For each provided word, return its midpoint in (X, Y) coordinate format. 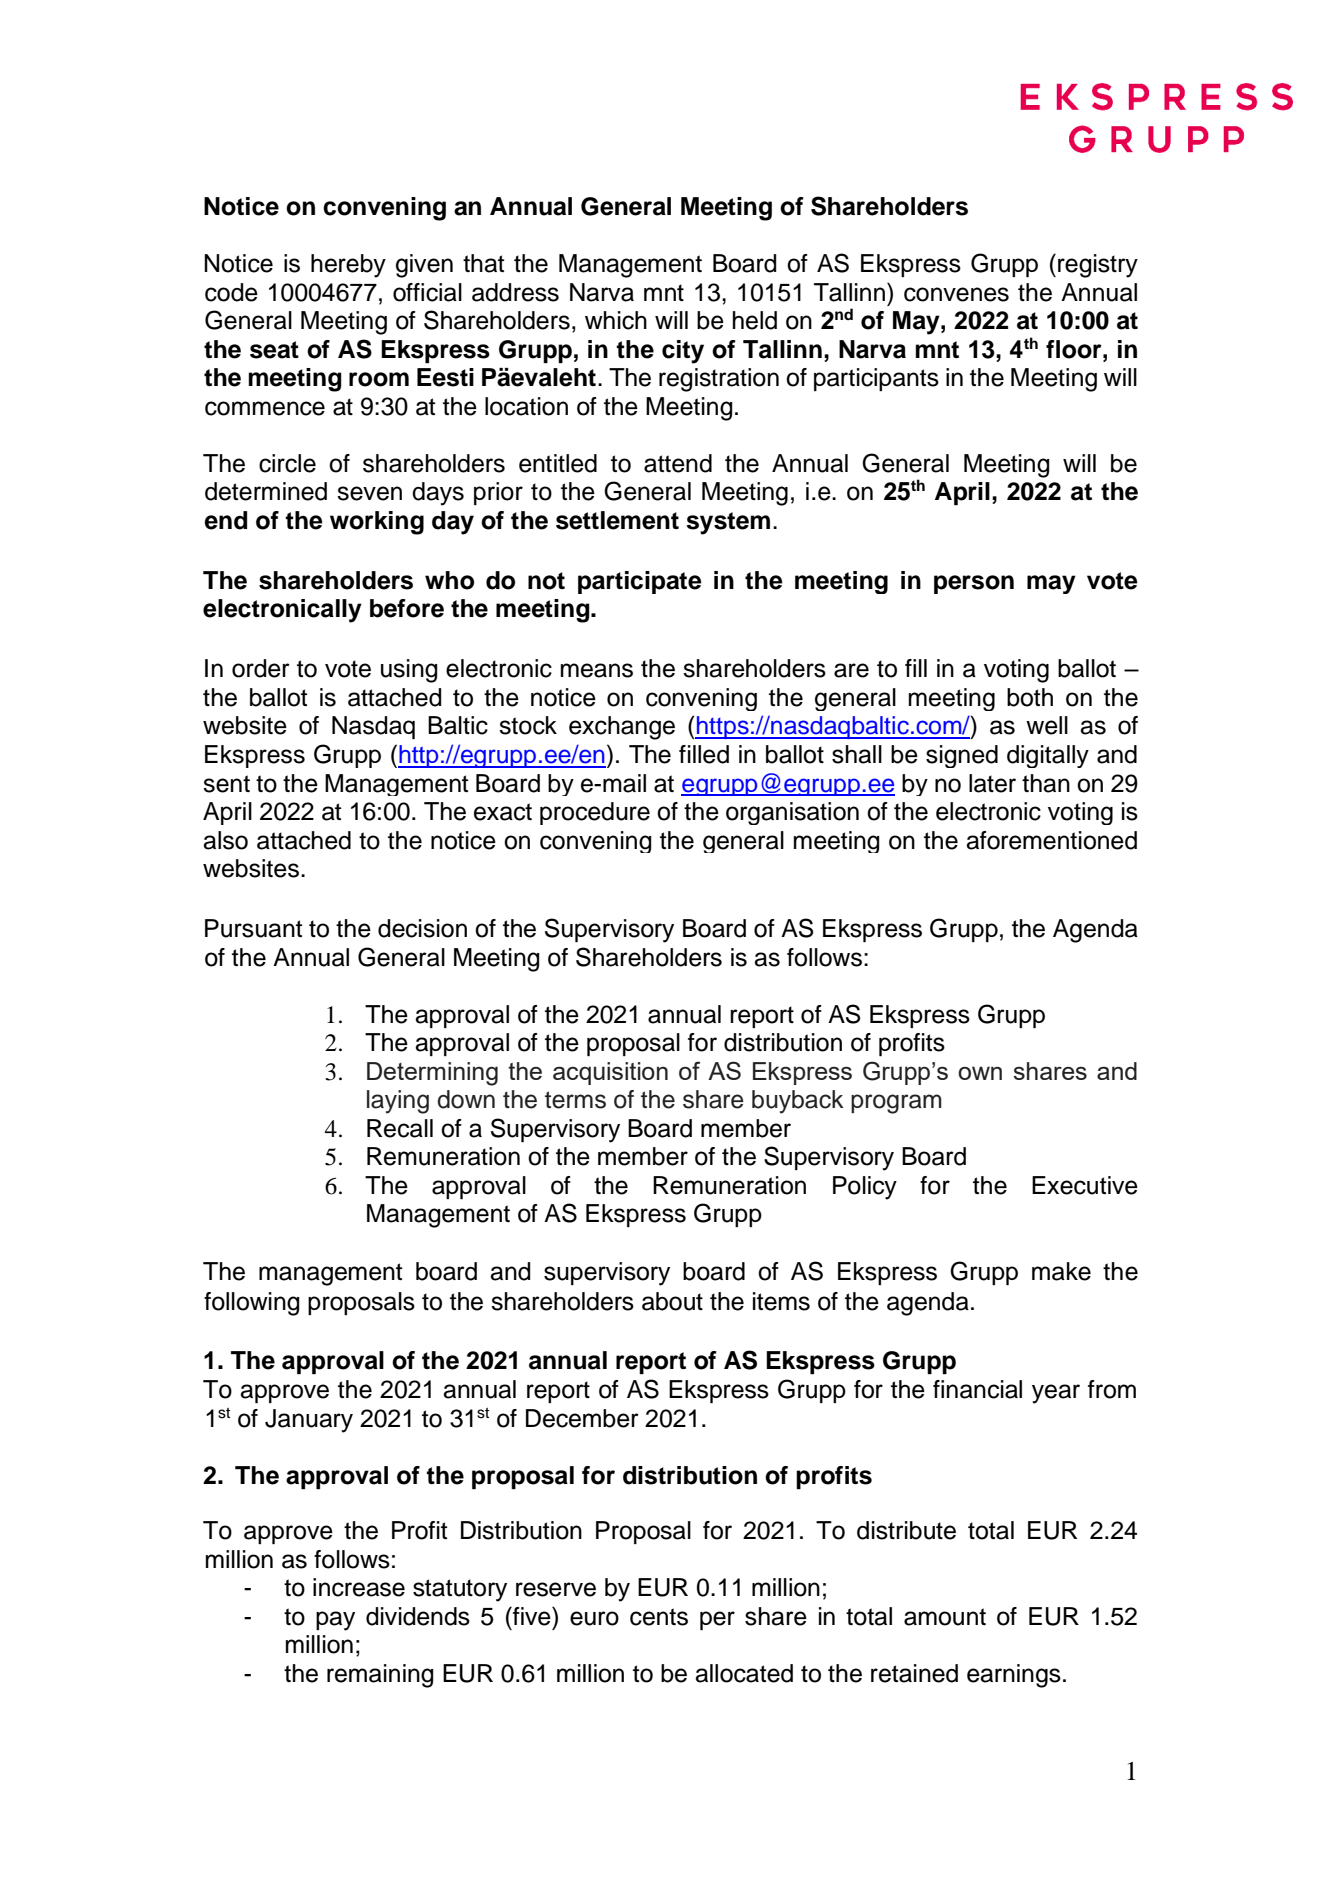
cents (659, 1617)
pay (335, 1621)
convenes (956, 294)
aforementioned (1051, 840)
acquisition (610, 1073)
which (616, 320)
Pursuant (253, 928)
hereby (348, 266)
